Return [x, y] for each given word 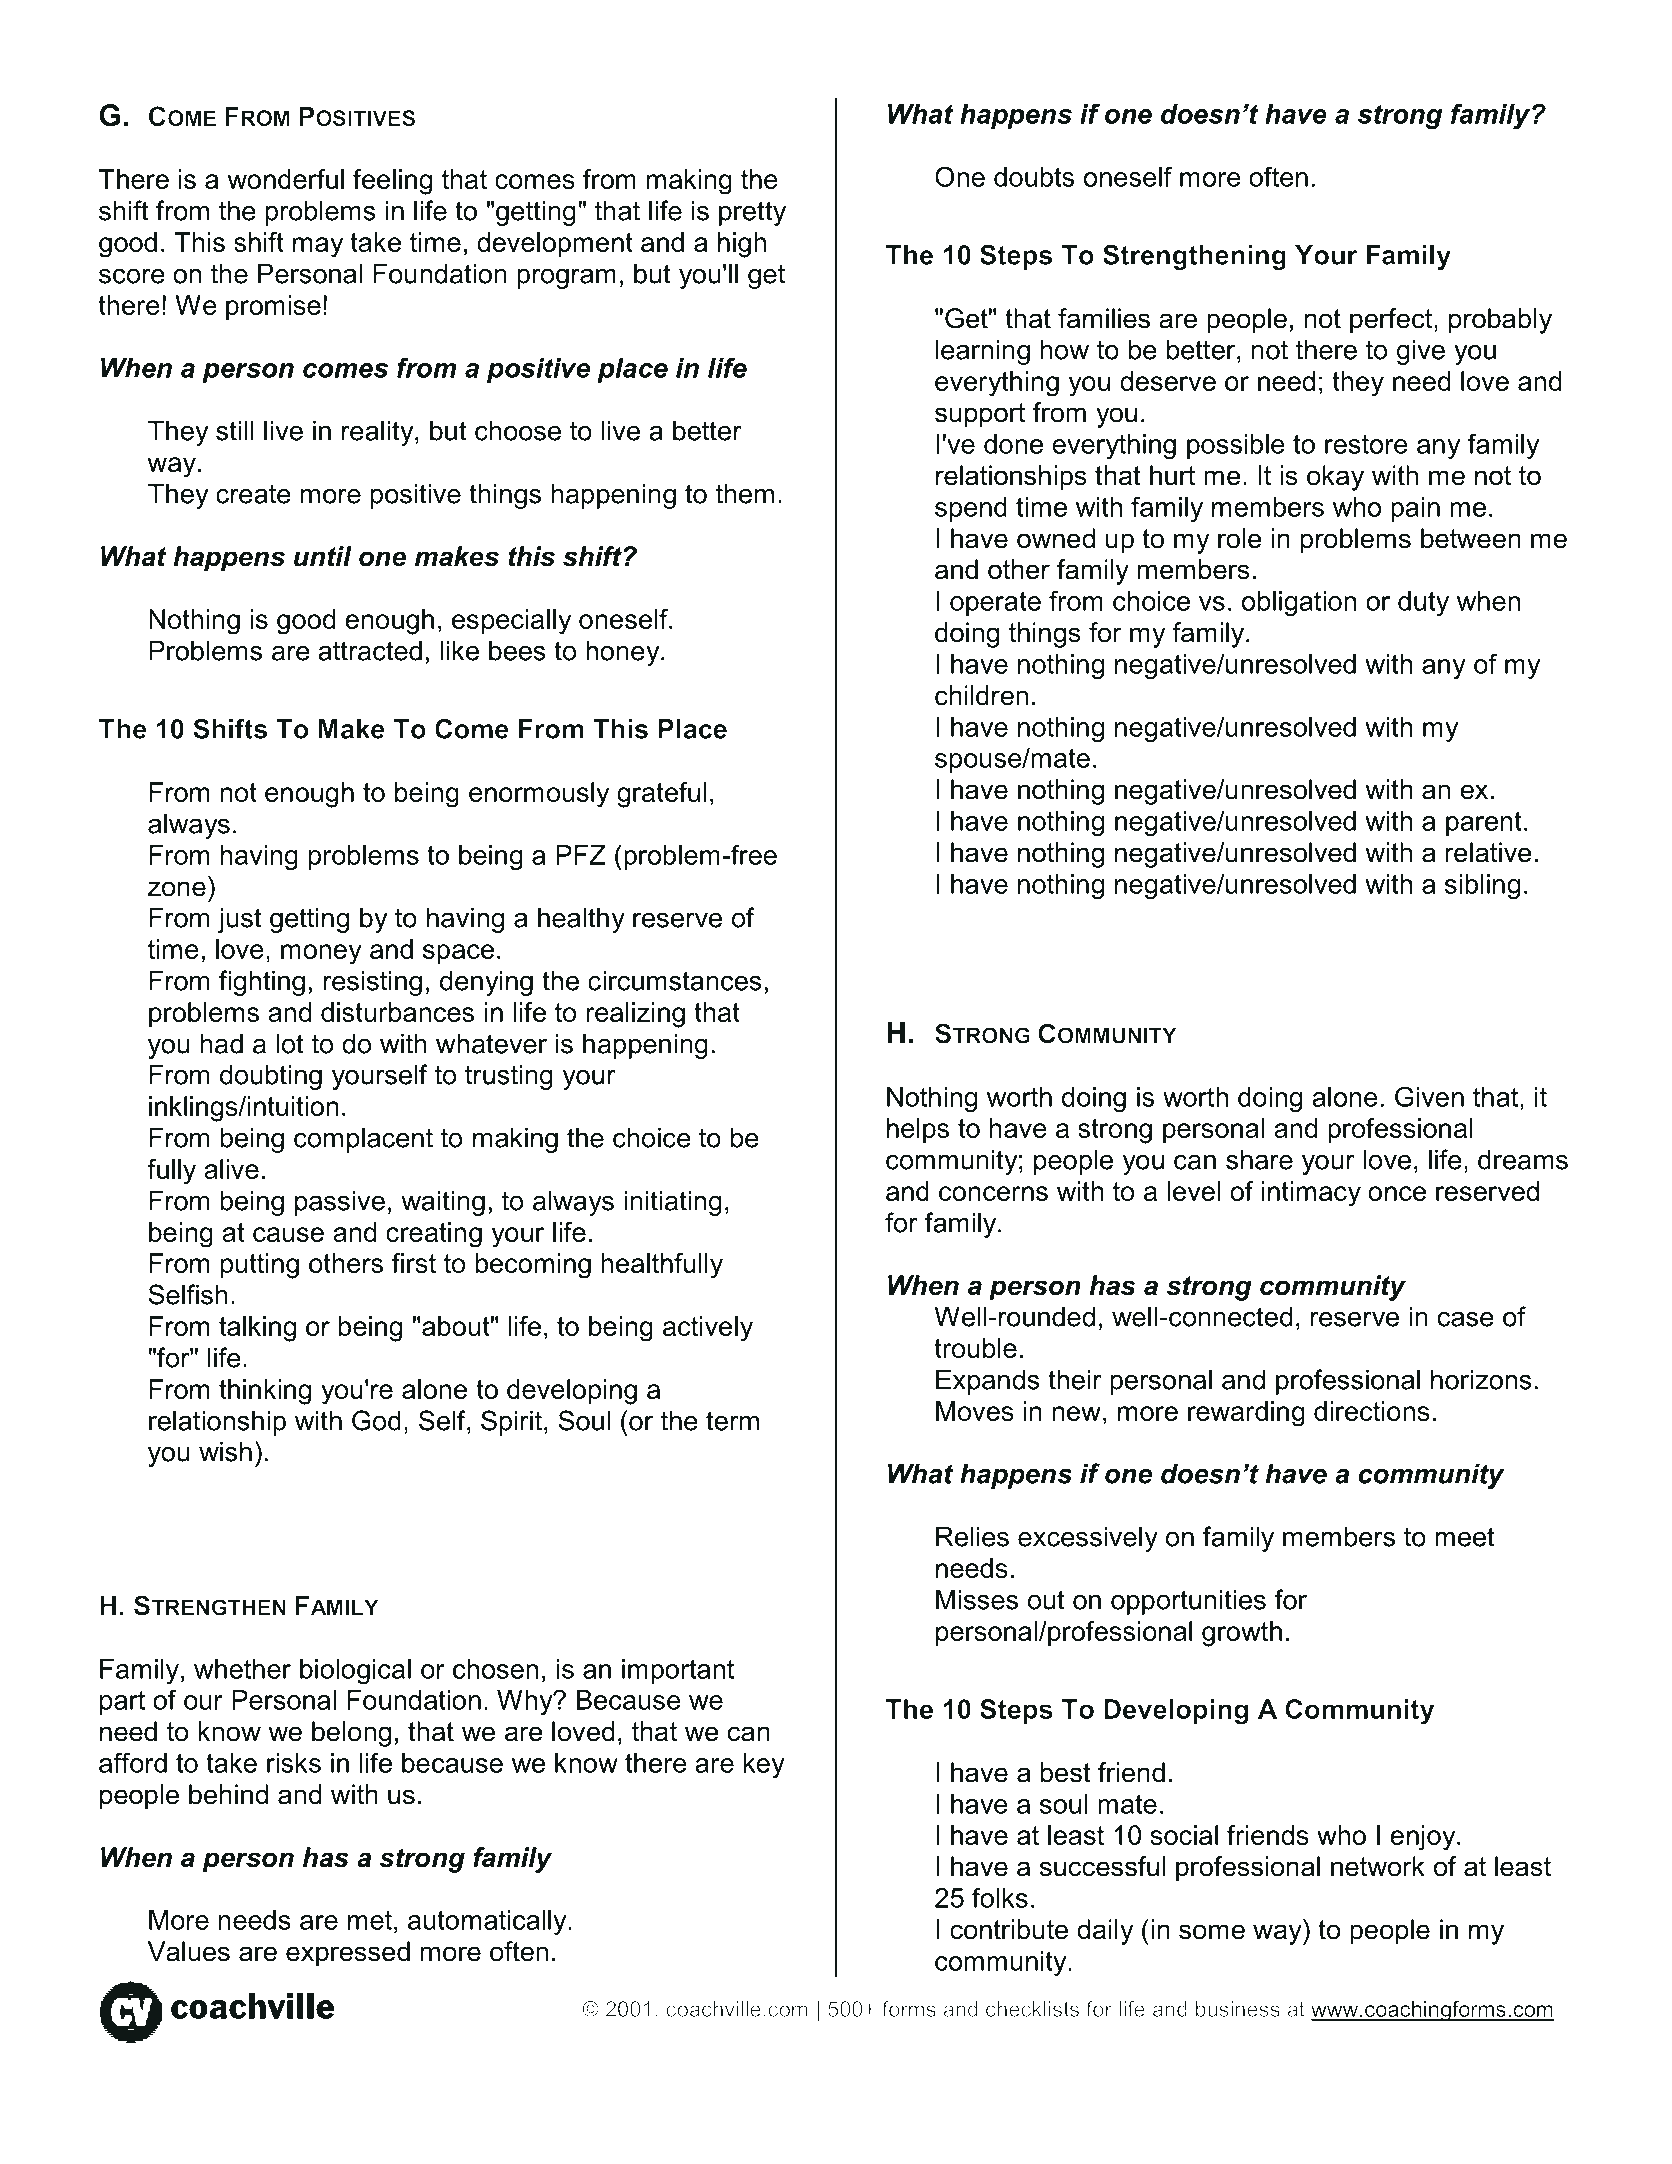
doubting [271, 1077]
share [1259, 1159]
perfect [1391, 321]
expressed [348, 1954]
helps [918, 1130]
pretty [752, 213]
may [318, 247]
